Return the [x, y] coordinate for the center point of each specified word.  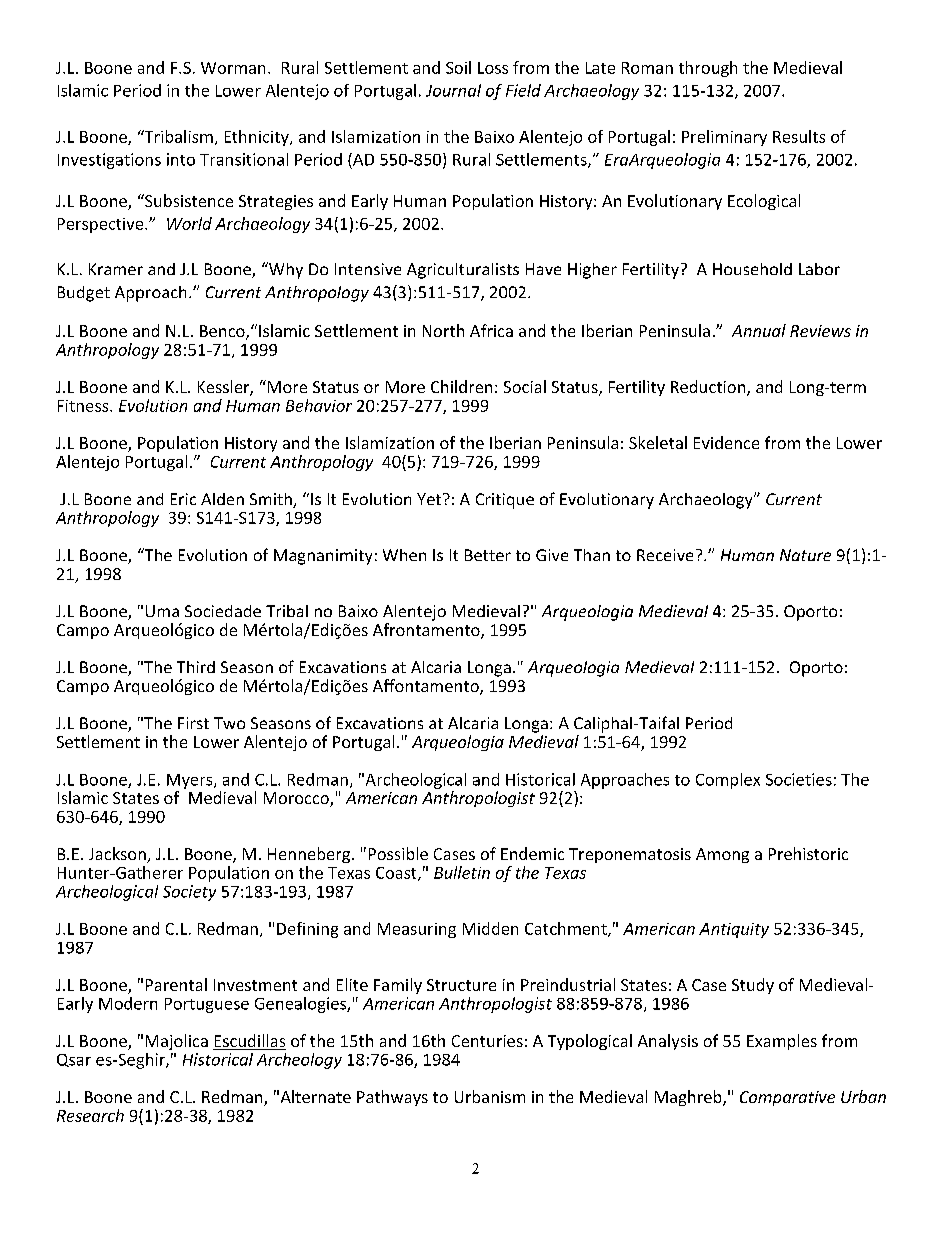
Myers [191, 781]
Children [461, 386]
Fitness [84, 406]
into [181, 159]
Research [90, 1115]
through [708, 69]
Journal [453, 90]
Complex [728, 781]
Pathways [392, 1098]
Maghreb [689, 1098]
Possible [398, 853]
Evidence [726, 442]
